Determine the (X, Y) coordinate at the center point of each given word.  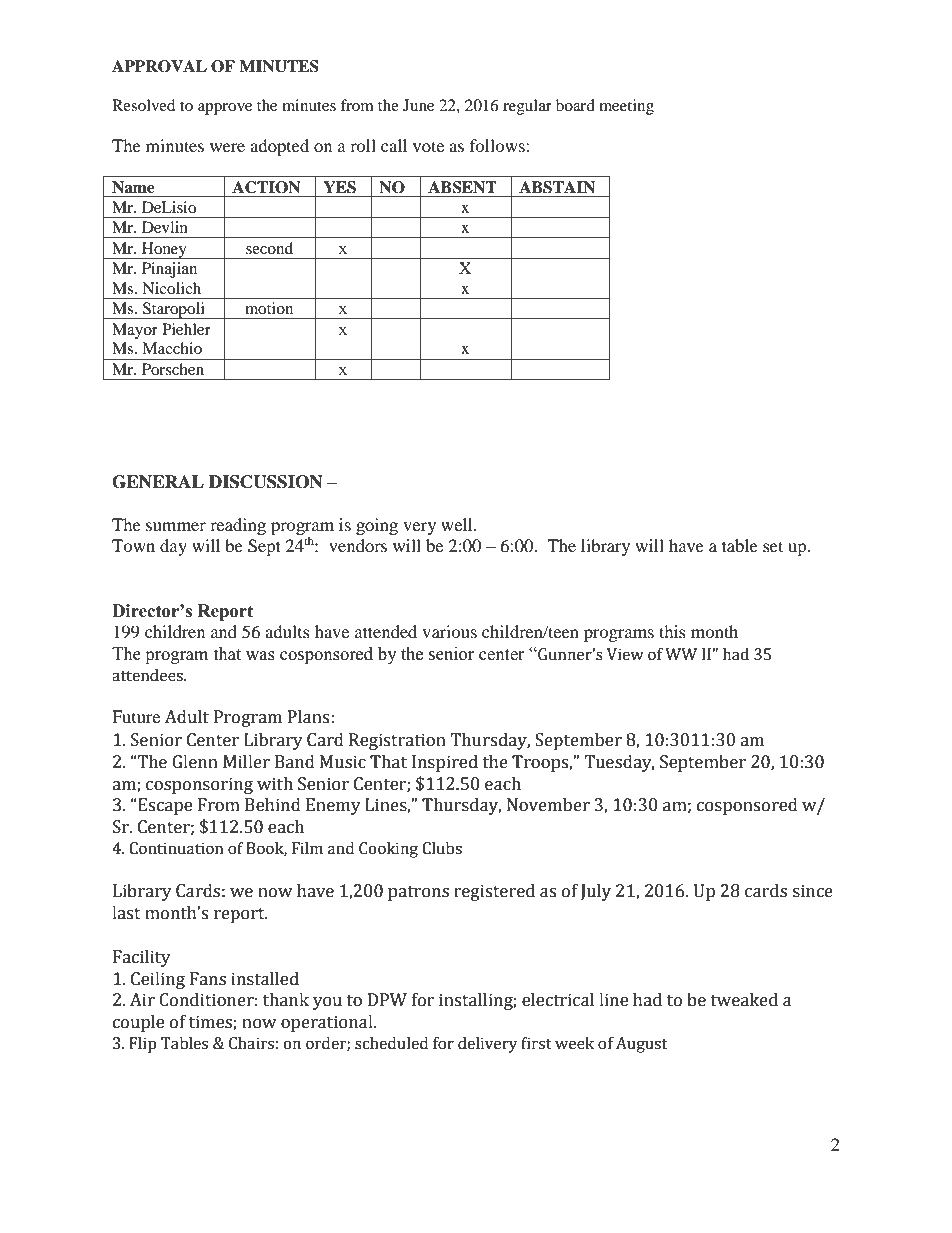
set (773, 546)
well (458, 524)
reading (238, 526)
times (211, 1023)
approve (225, 109)
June (418, 105)
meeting (626, 107)
